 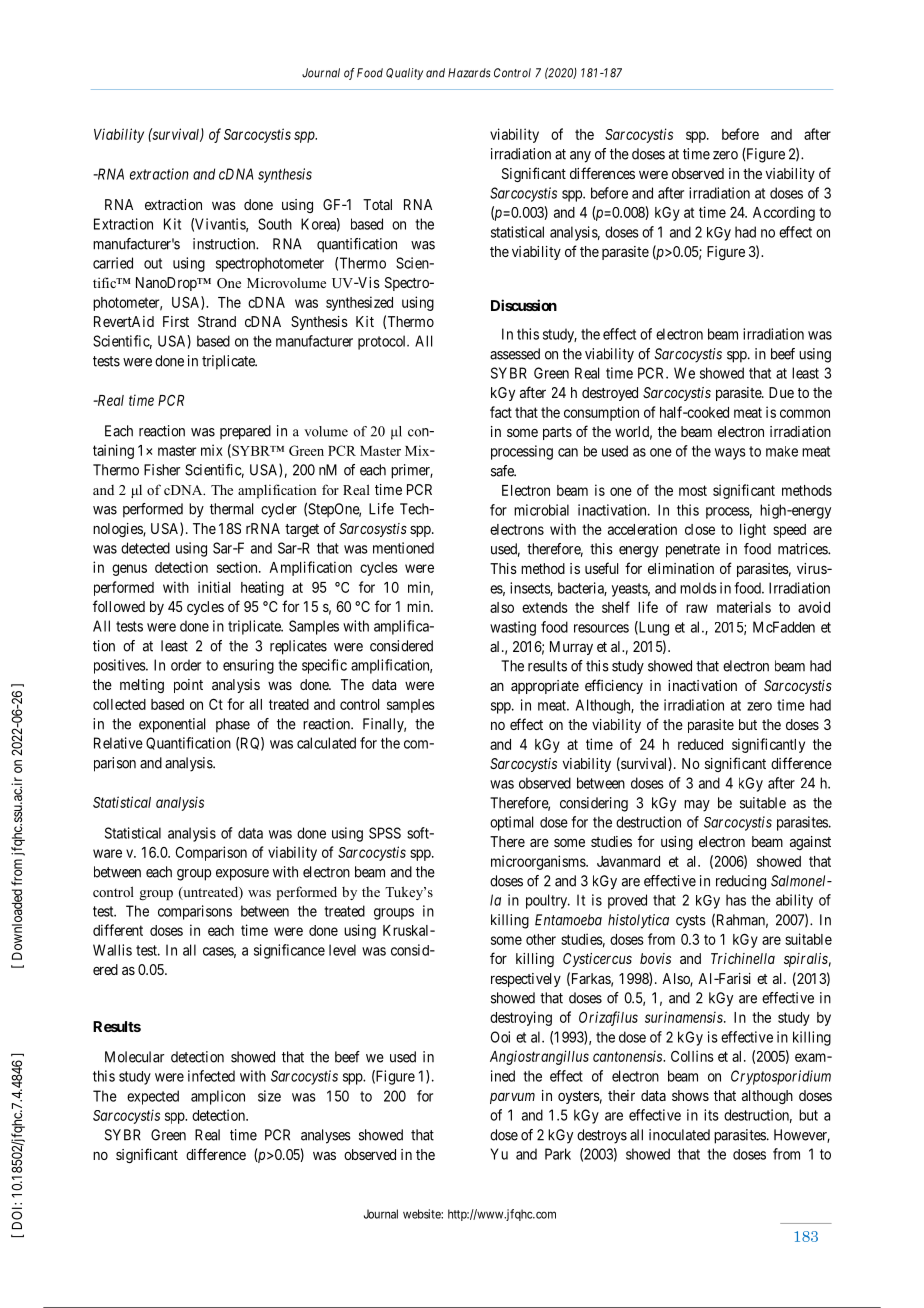 What do you see at coordinates (784, 213) in the screenshot?
I see `According` at bounding box center [784, 213].
